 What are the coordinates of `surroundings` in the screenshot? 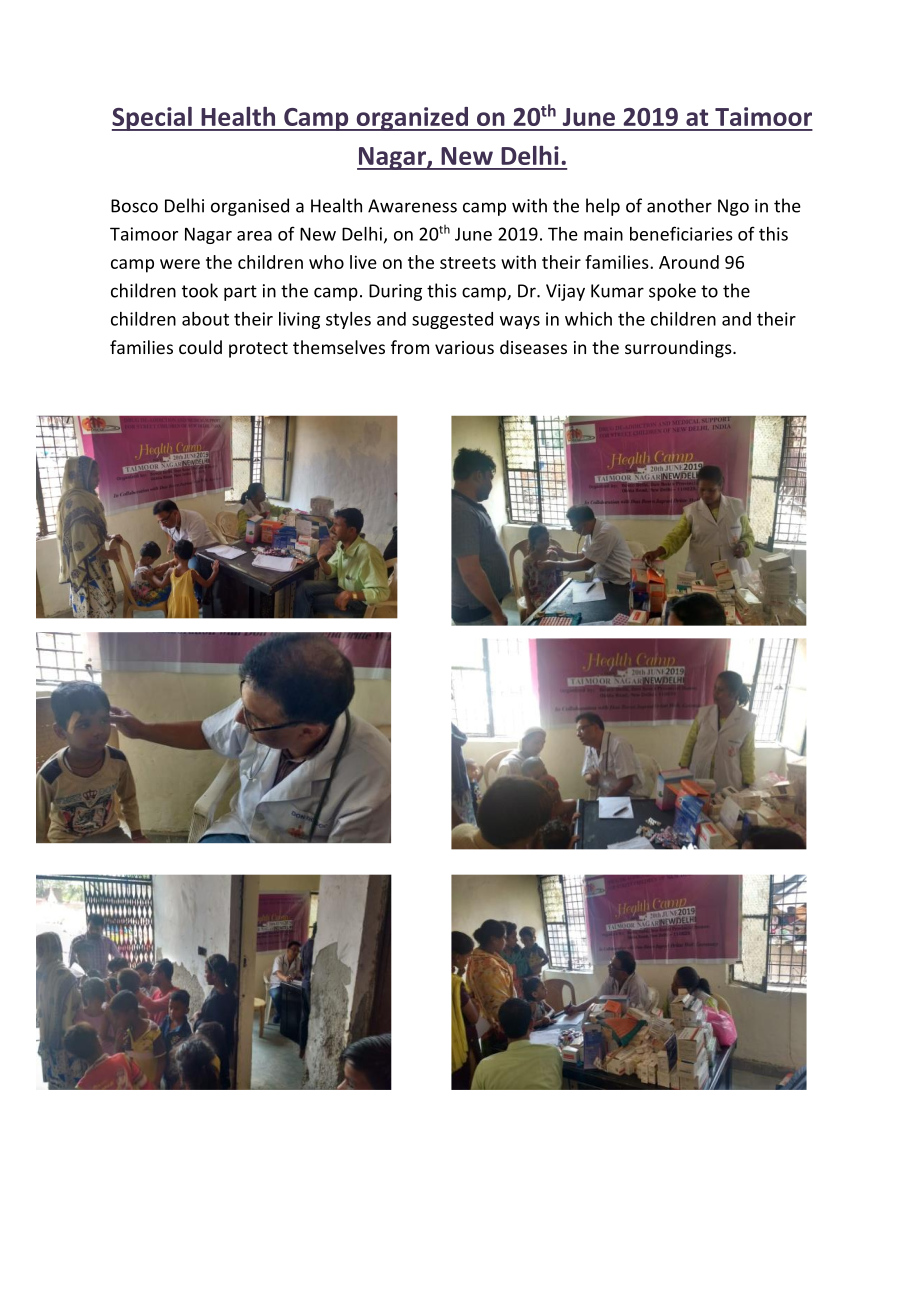 It's located at (679, 349).
